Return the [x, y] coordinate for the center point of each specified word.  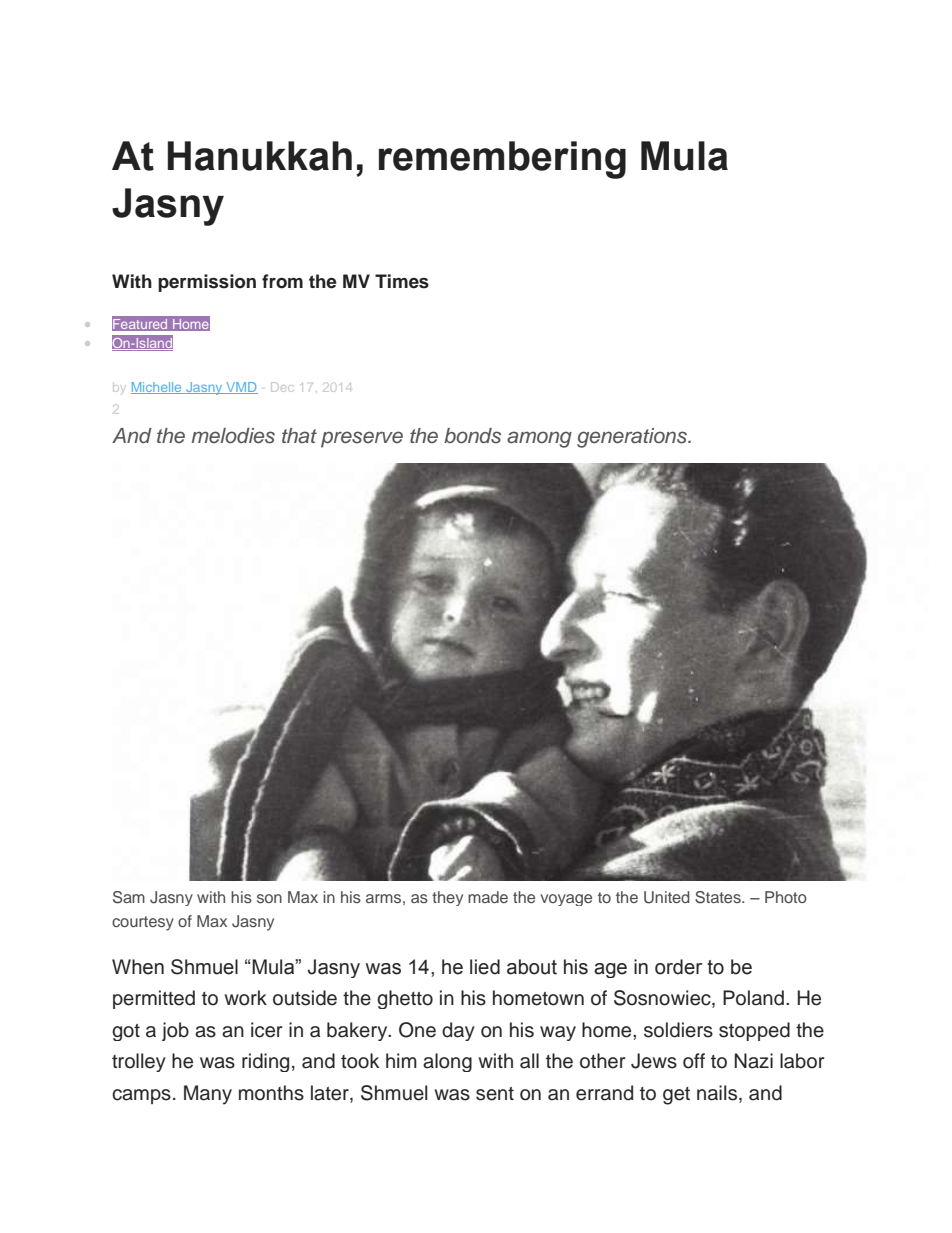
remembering [502, 160]
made [488, 897]
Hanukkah [260, 156]
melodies [233, 436]
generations [633, 438]
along [447, 1062]
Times [402, 281]
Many [208, 1095]
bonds [472, 436]
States [719, 897]
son [269, 898]
